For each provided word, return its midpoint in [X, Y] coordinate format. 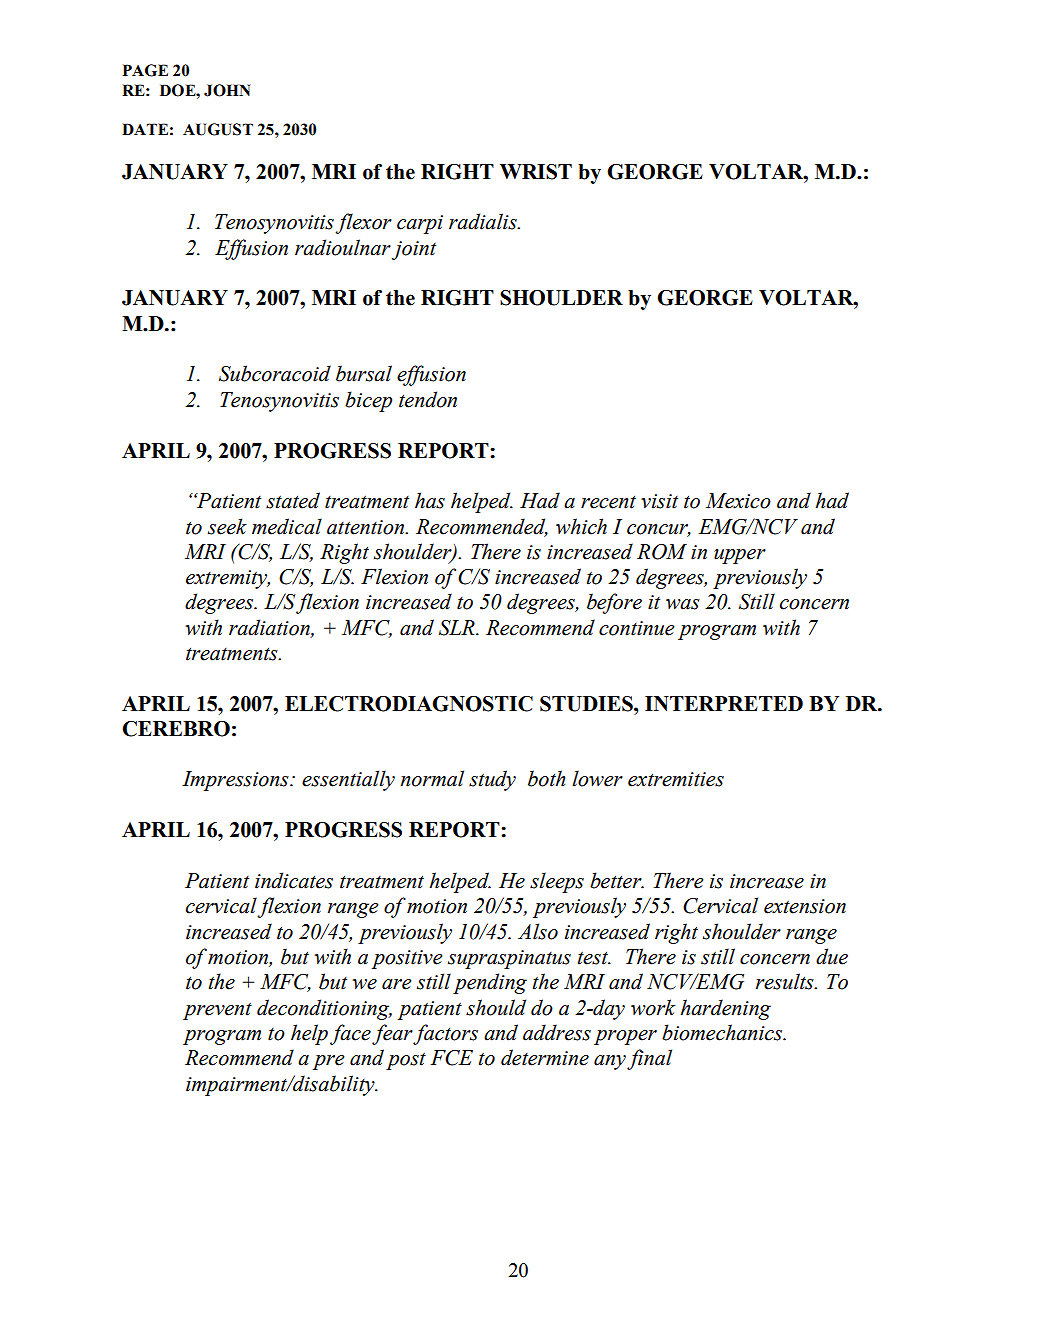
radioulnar [343, 247]
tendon [428, 399]
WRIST [536, 172]
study [492, 780]
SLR [458, 628]
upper [740, 556]
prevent [217, 1011]
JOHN [227, 90]
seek [227, 526]
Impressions [236, 781]
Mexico [738, 501]
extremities [676, 779]
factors [445, 1034]
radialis [484, 221]
